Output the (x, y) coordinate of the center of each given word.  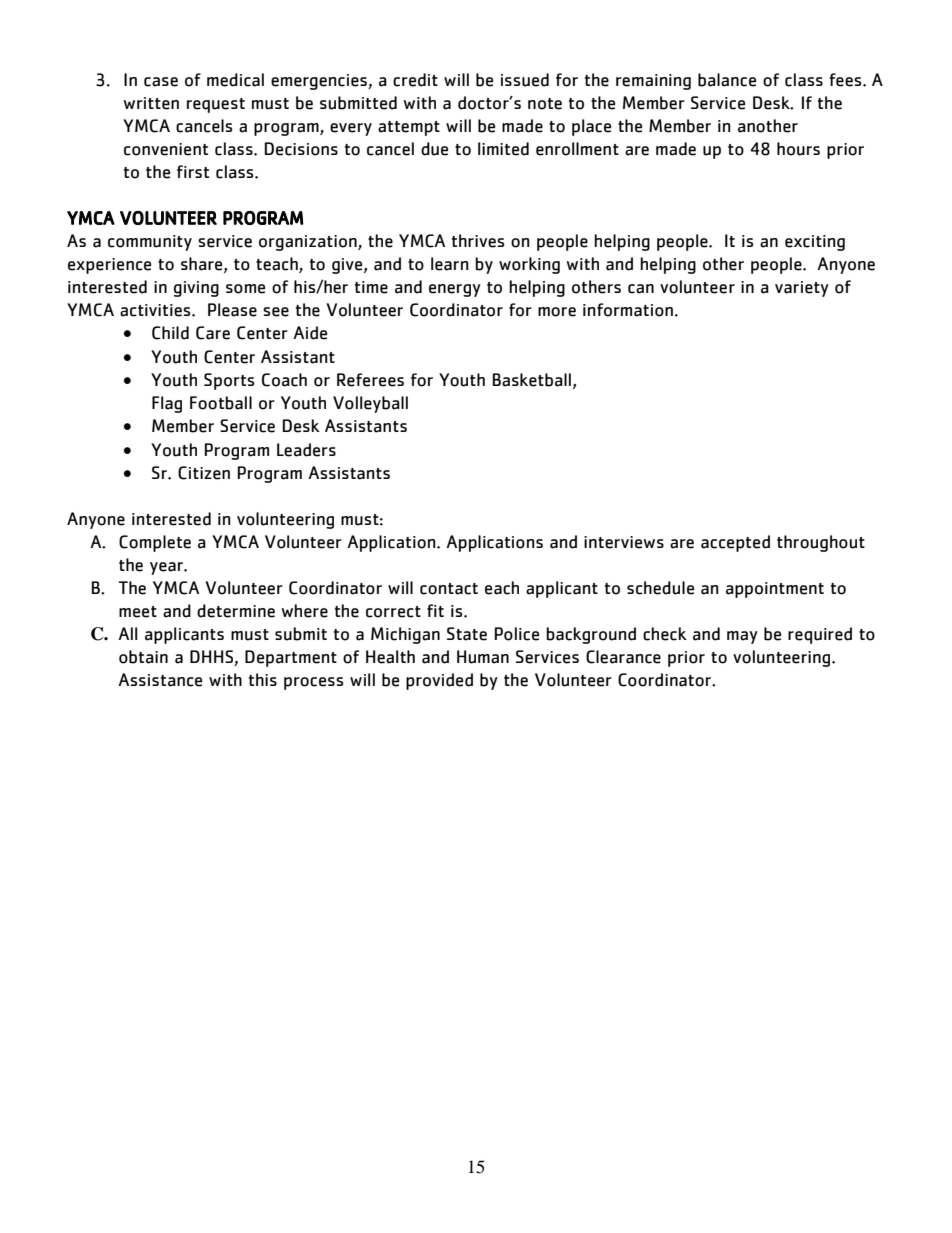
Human (483, 657)
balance (727, 80)
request (216, 105)
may (742, 637)
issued (525, 80)
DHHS (211, 656)
